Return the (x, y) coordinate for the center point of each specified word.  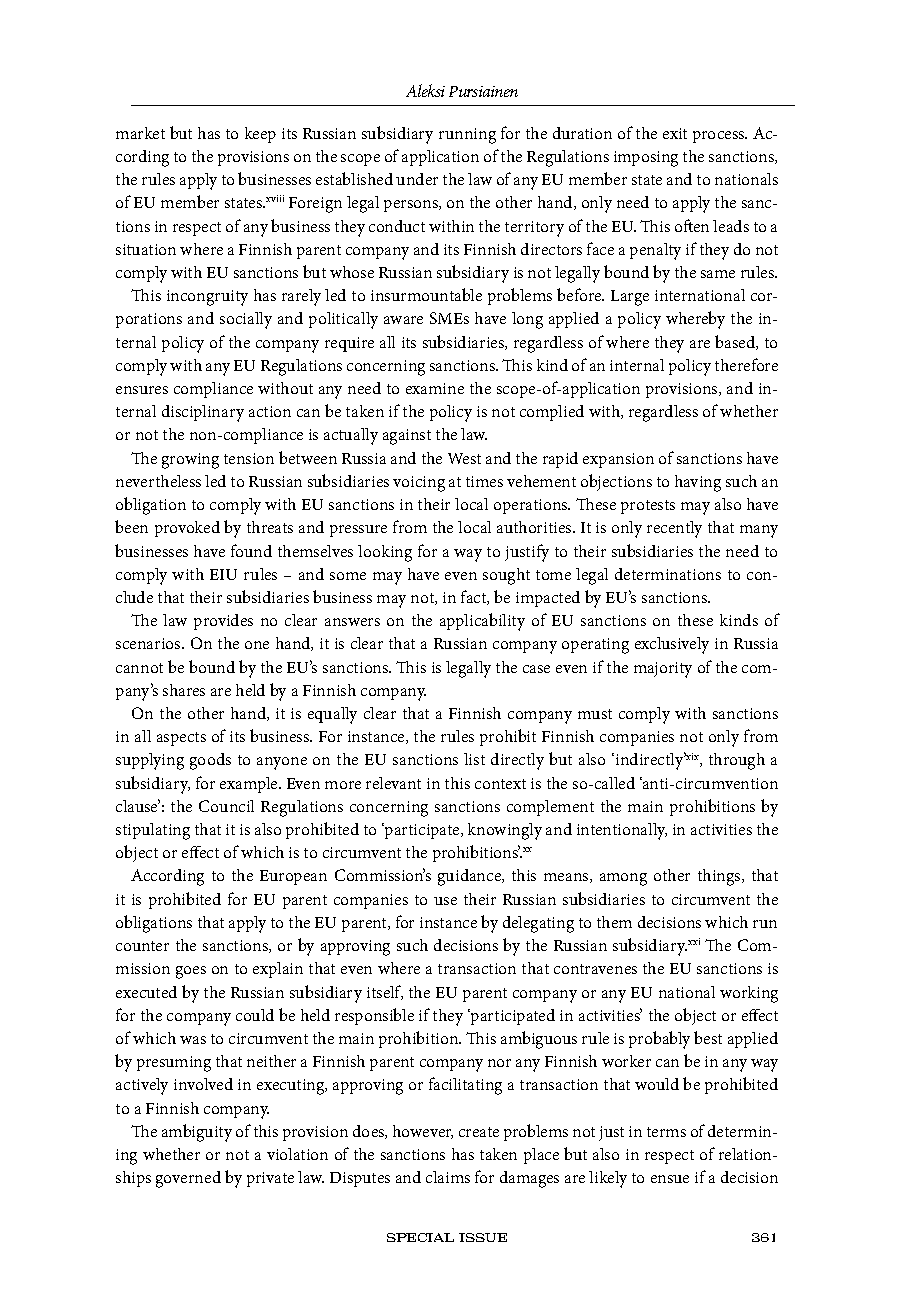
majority (663, 670)
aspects (181, 739)
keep (260, 135)
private (270, 1179)
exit (675, 133)
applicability (482, 622)
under (417, 179)
